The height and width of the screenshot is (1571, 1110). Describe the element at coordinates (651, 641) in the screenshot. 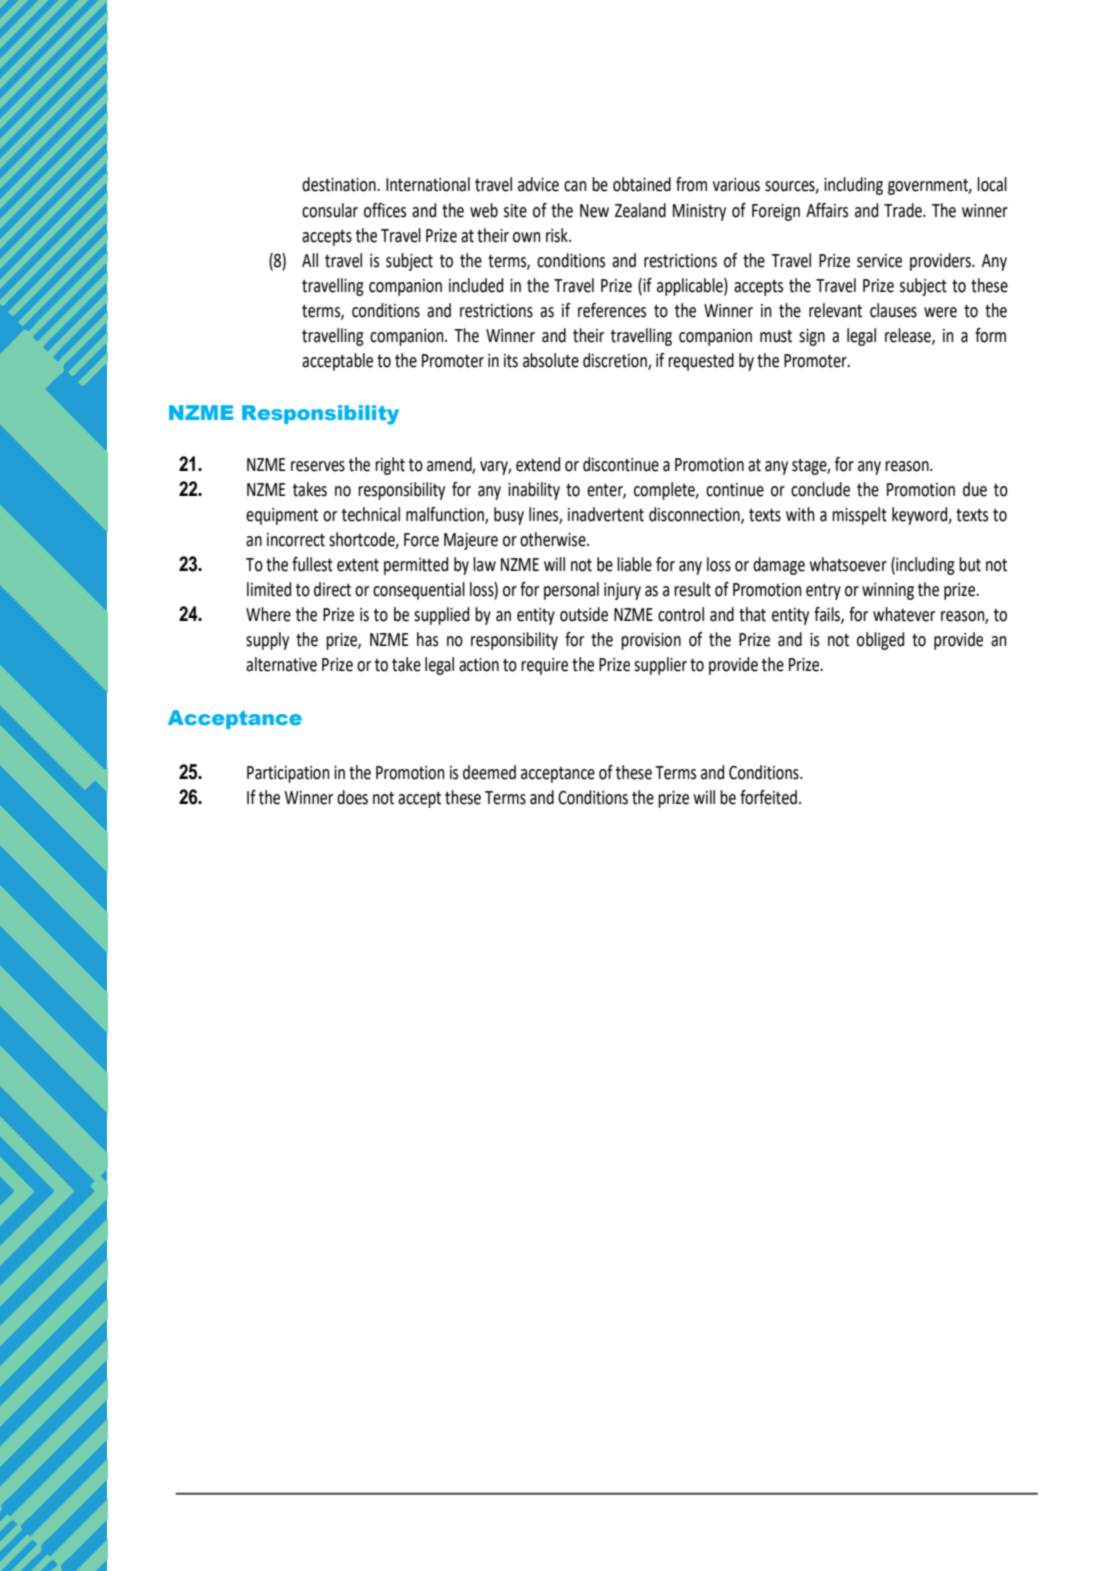

I see `provision` at that location.
